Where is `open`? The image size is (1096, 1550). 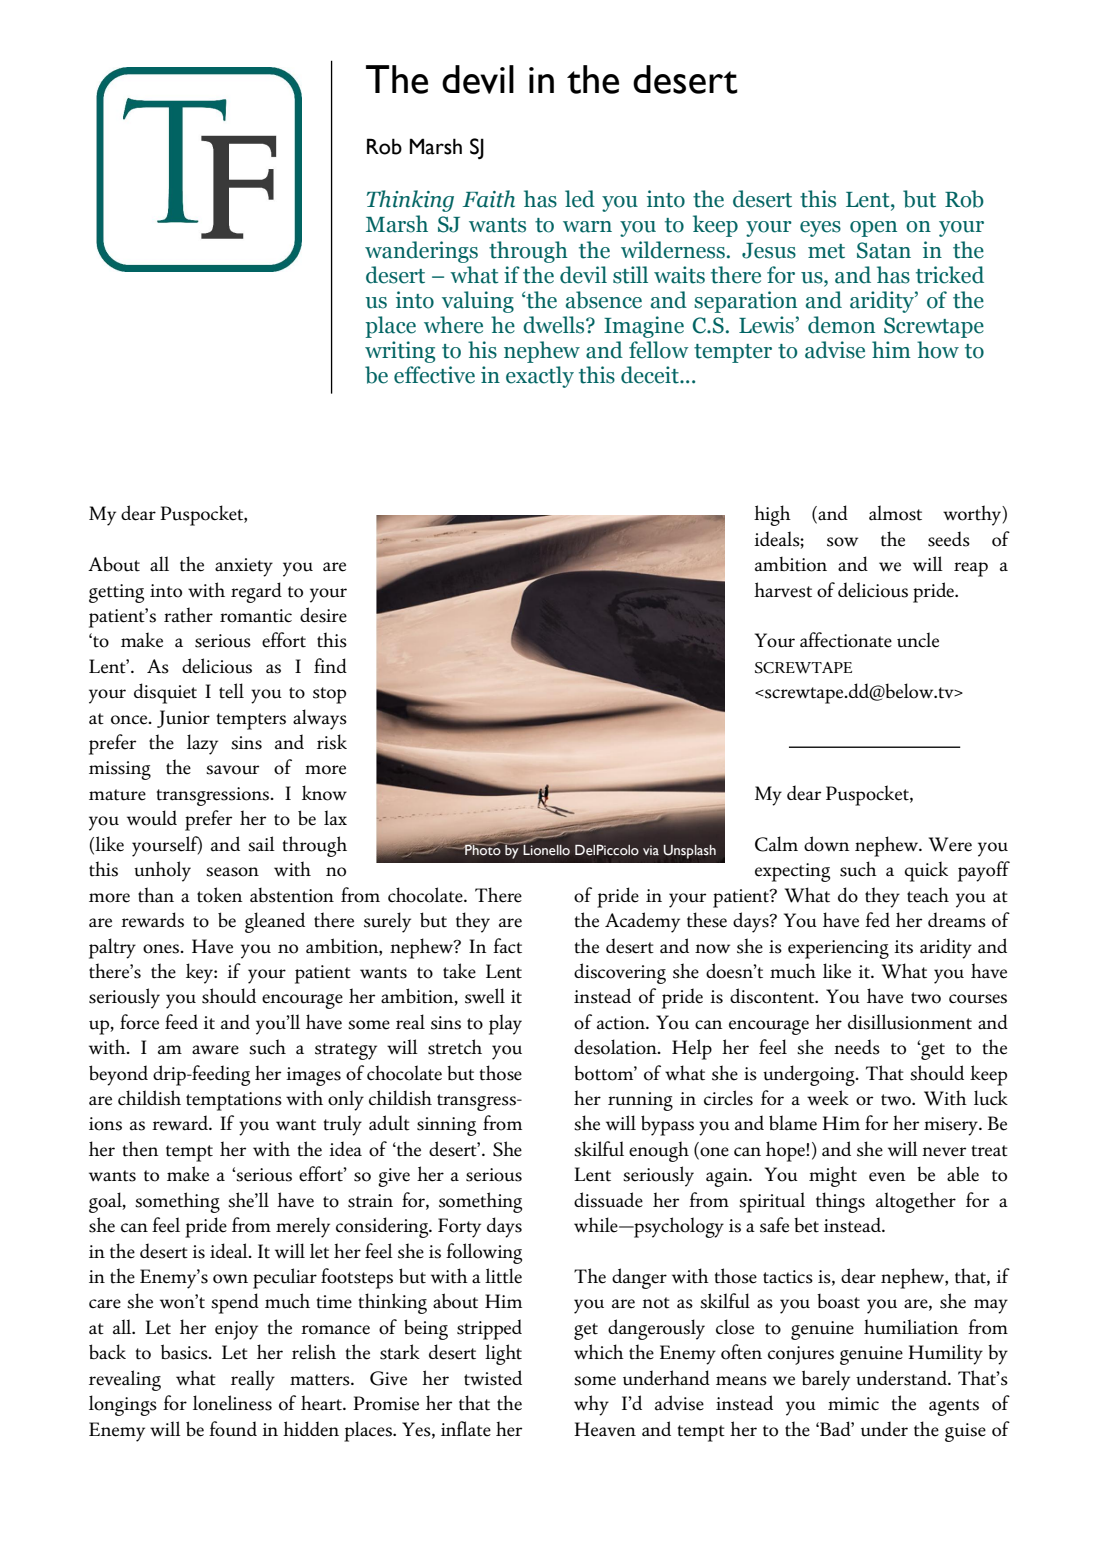
open is located at coordinates (873, 229).
